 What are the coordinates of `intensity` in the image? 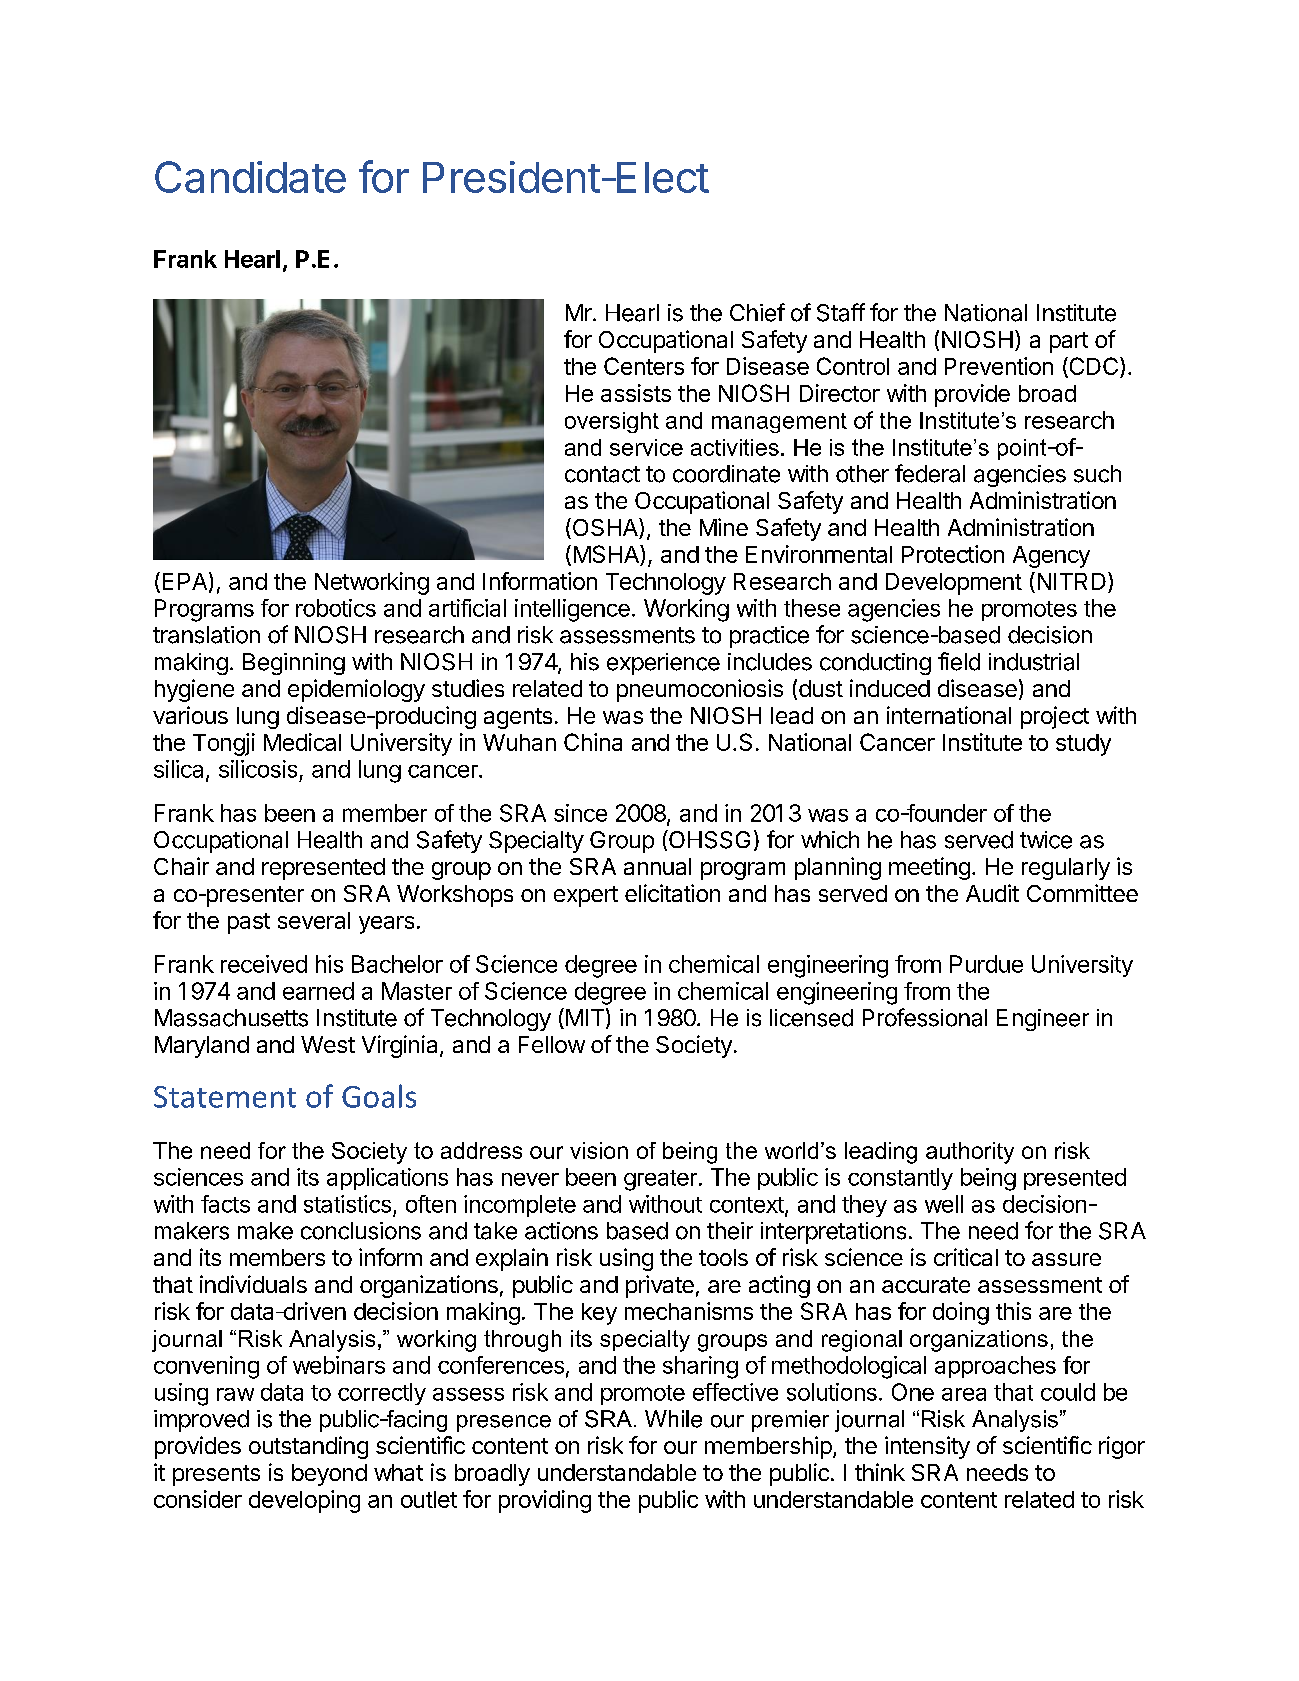 It's located at (927, 1447).
